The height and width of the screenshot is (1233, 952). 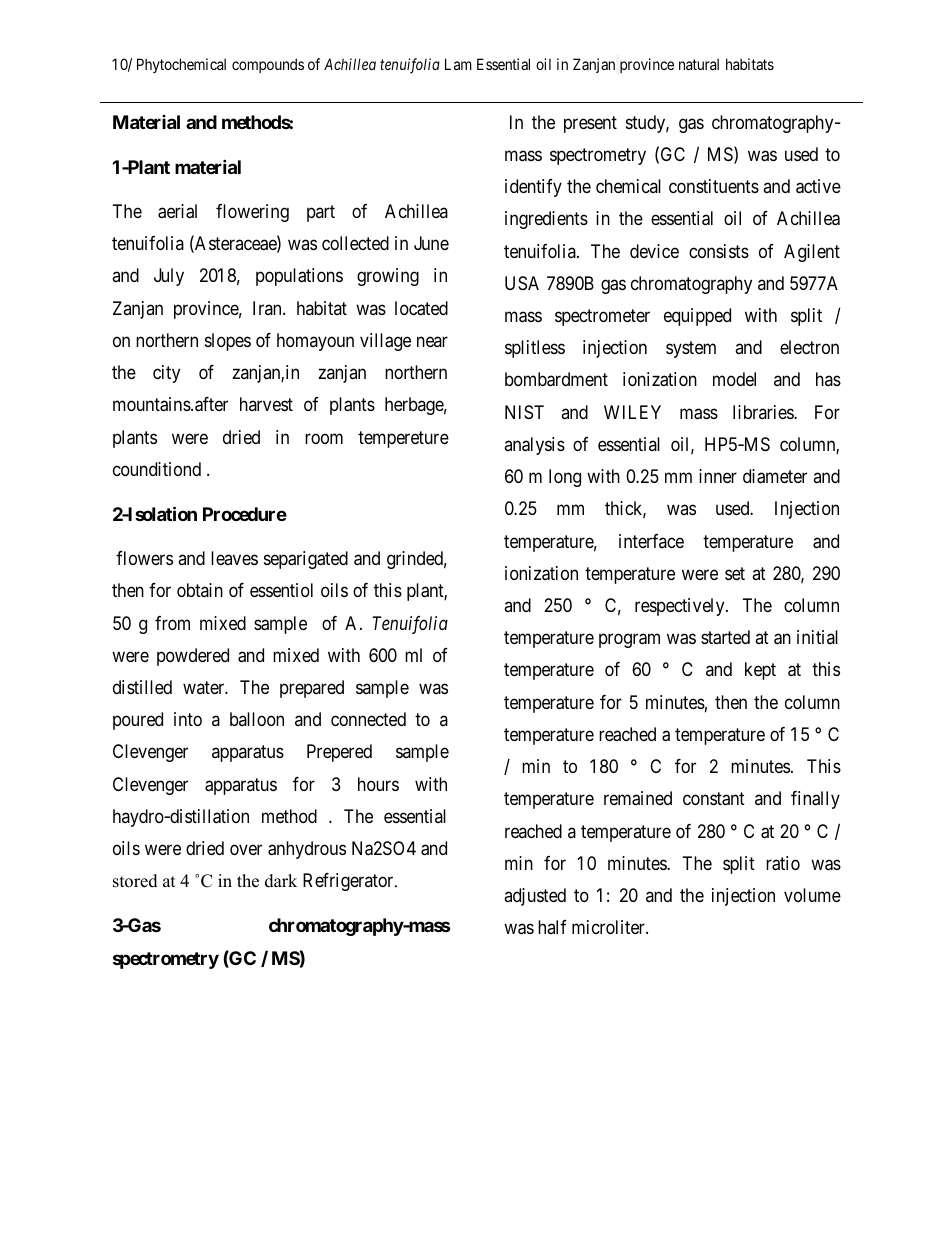 I want to click on volume, so click(x=812, y=895).
